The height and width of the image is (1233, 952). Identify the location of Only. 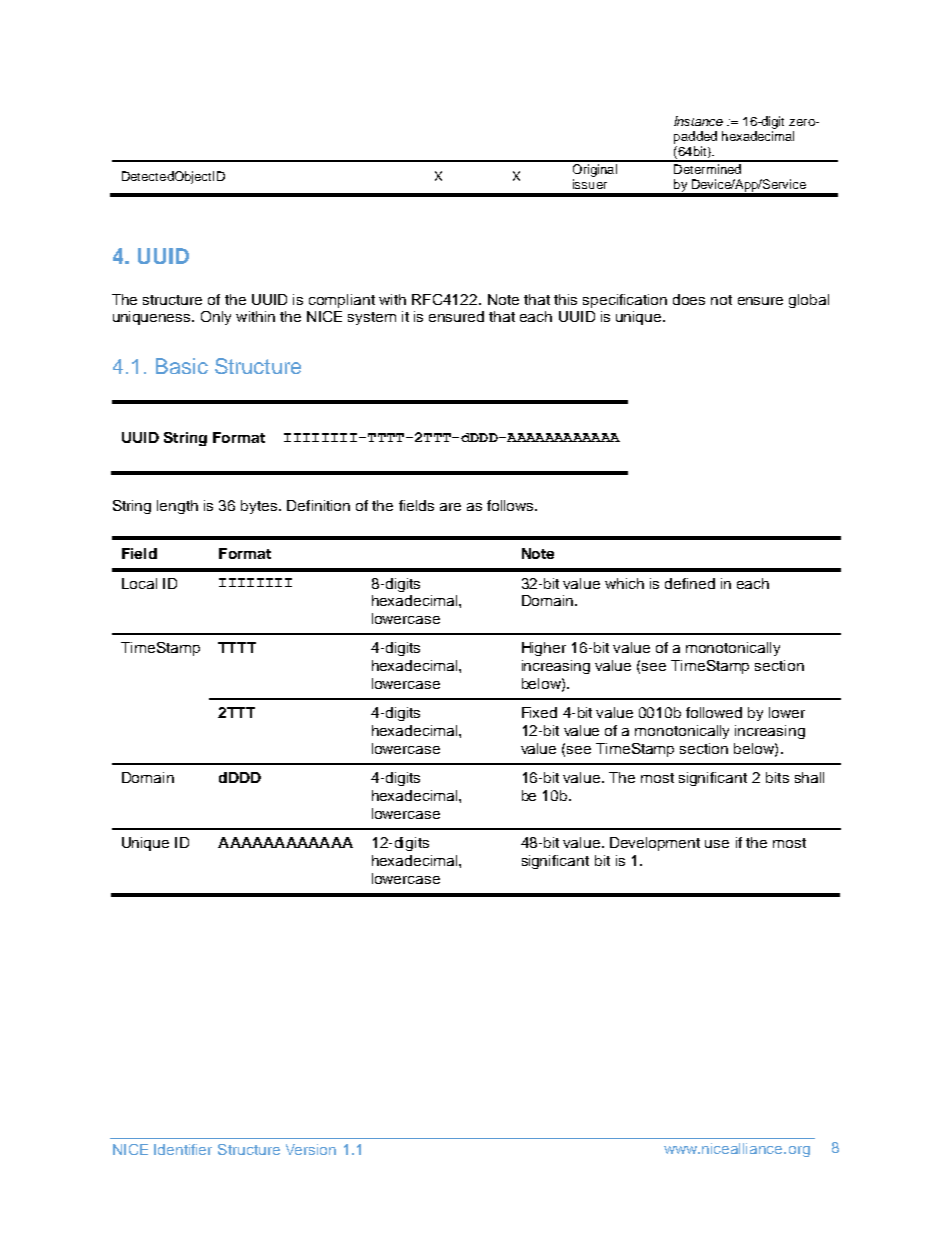
(216, 318).
